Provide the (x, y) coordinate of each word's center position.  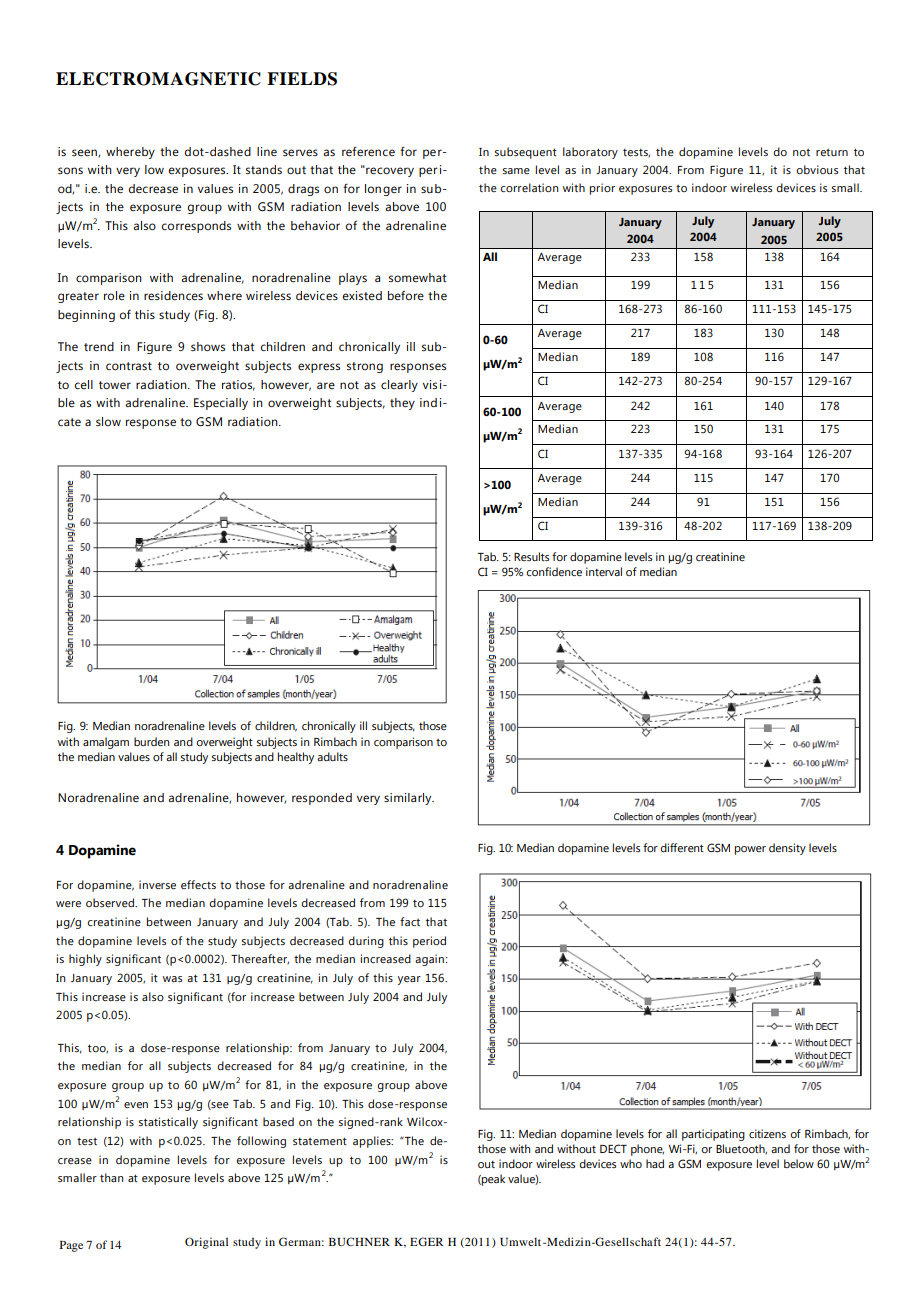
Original (206, 1243)
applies (373, 1142)
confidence (554, 571)
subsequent (526, 153)
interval (604, 571)
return (832, 152)
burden (151, 741)
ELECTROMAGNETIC (158, 79)
